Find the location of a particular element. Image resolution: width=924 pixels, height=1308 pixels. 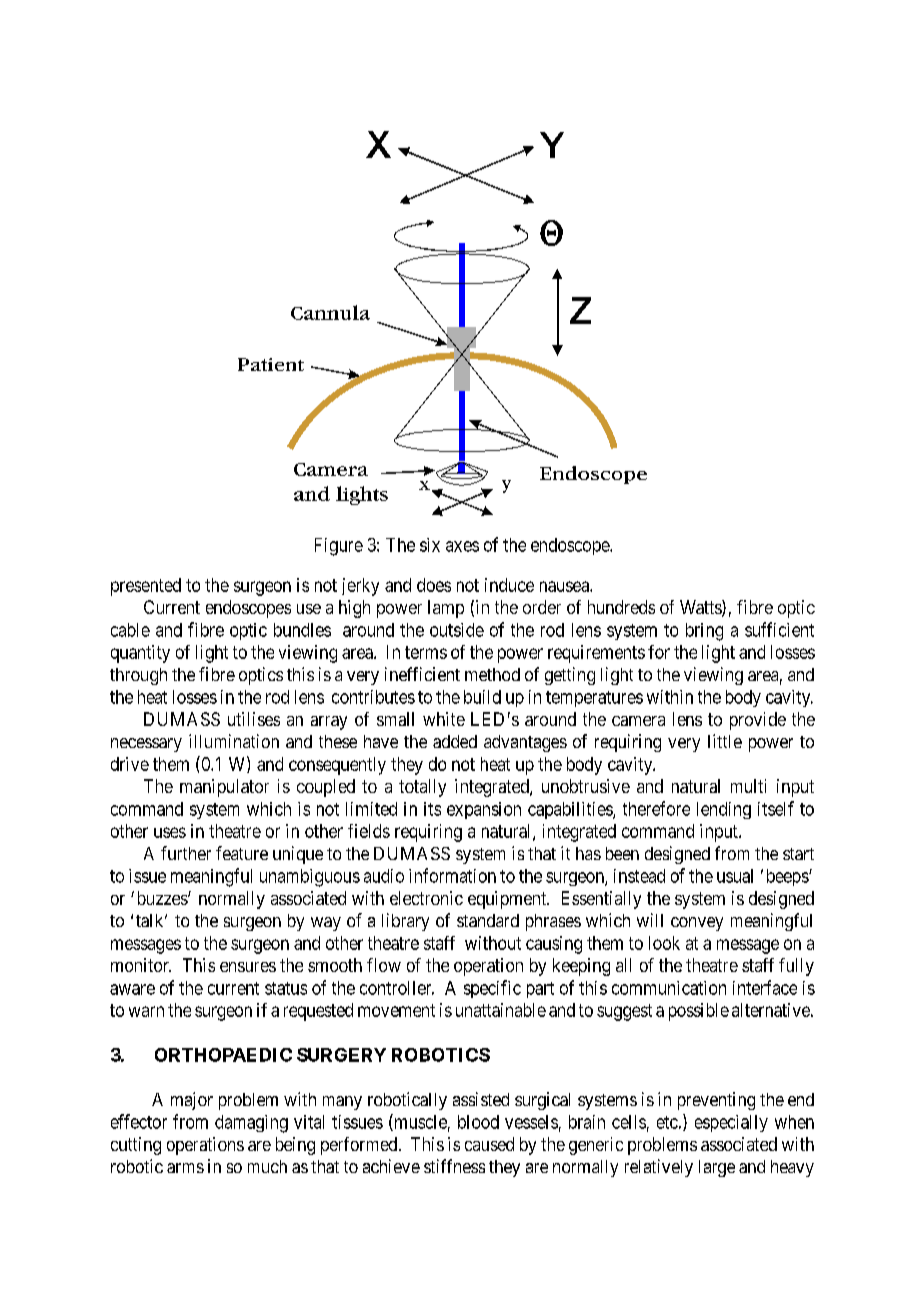

hundreds is located at coordinates (621, 607).
